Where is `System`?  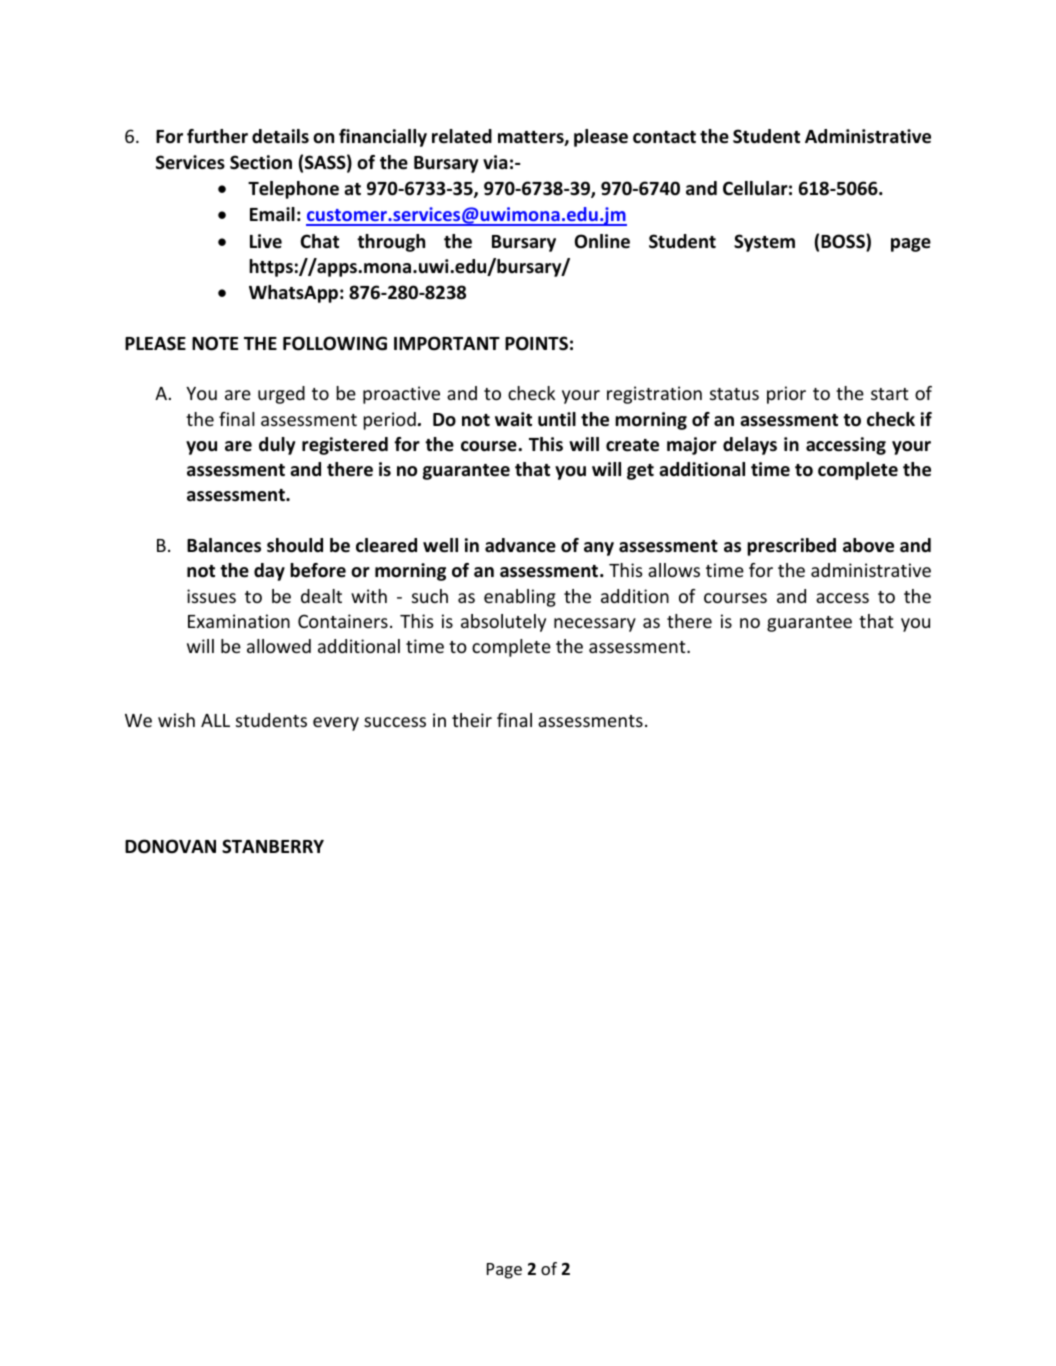 System is located at coordinates (764, 243).
